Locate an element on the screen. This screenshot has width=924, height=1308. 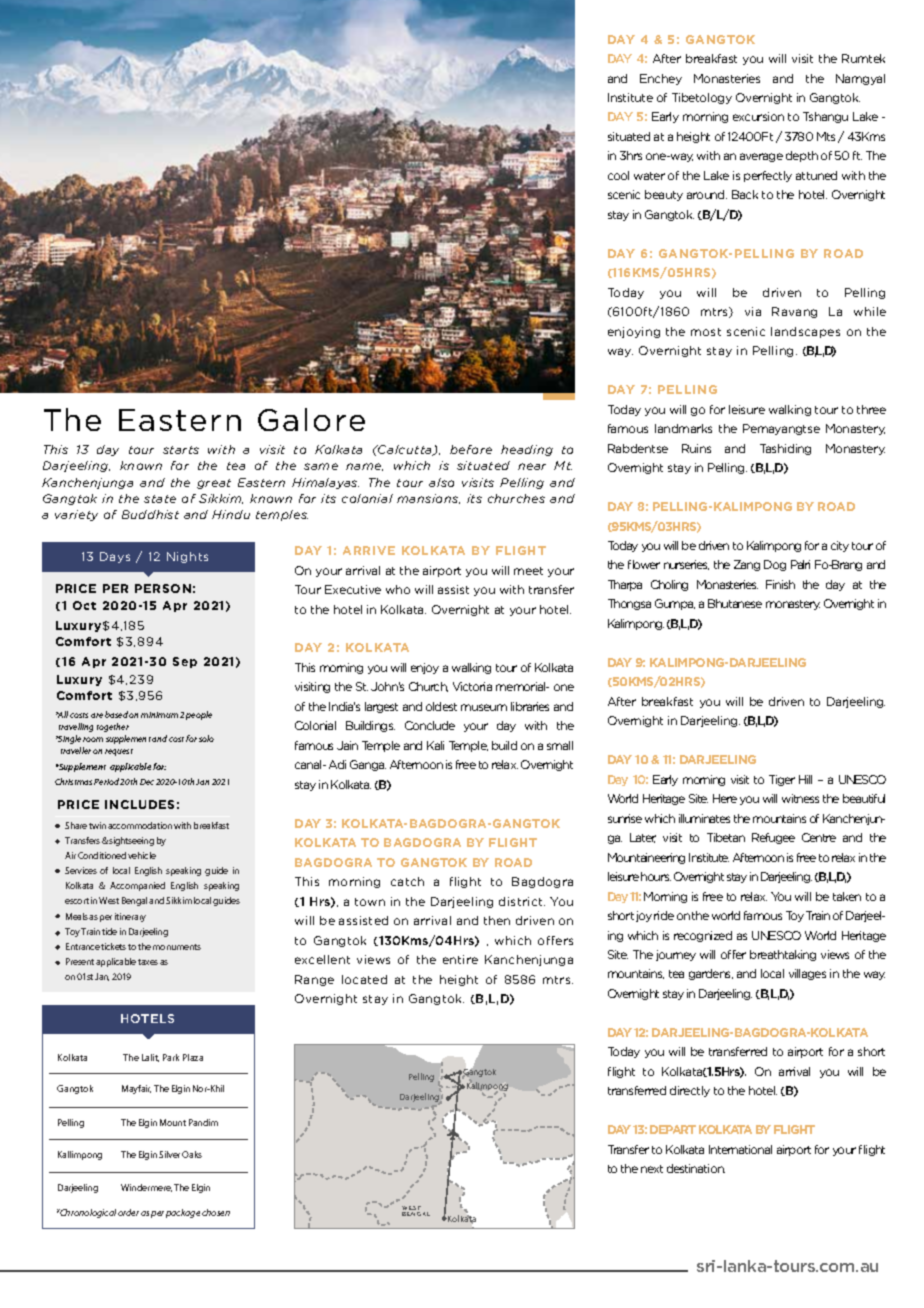
state is located at coordinates (160, 499).
